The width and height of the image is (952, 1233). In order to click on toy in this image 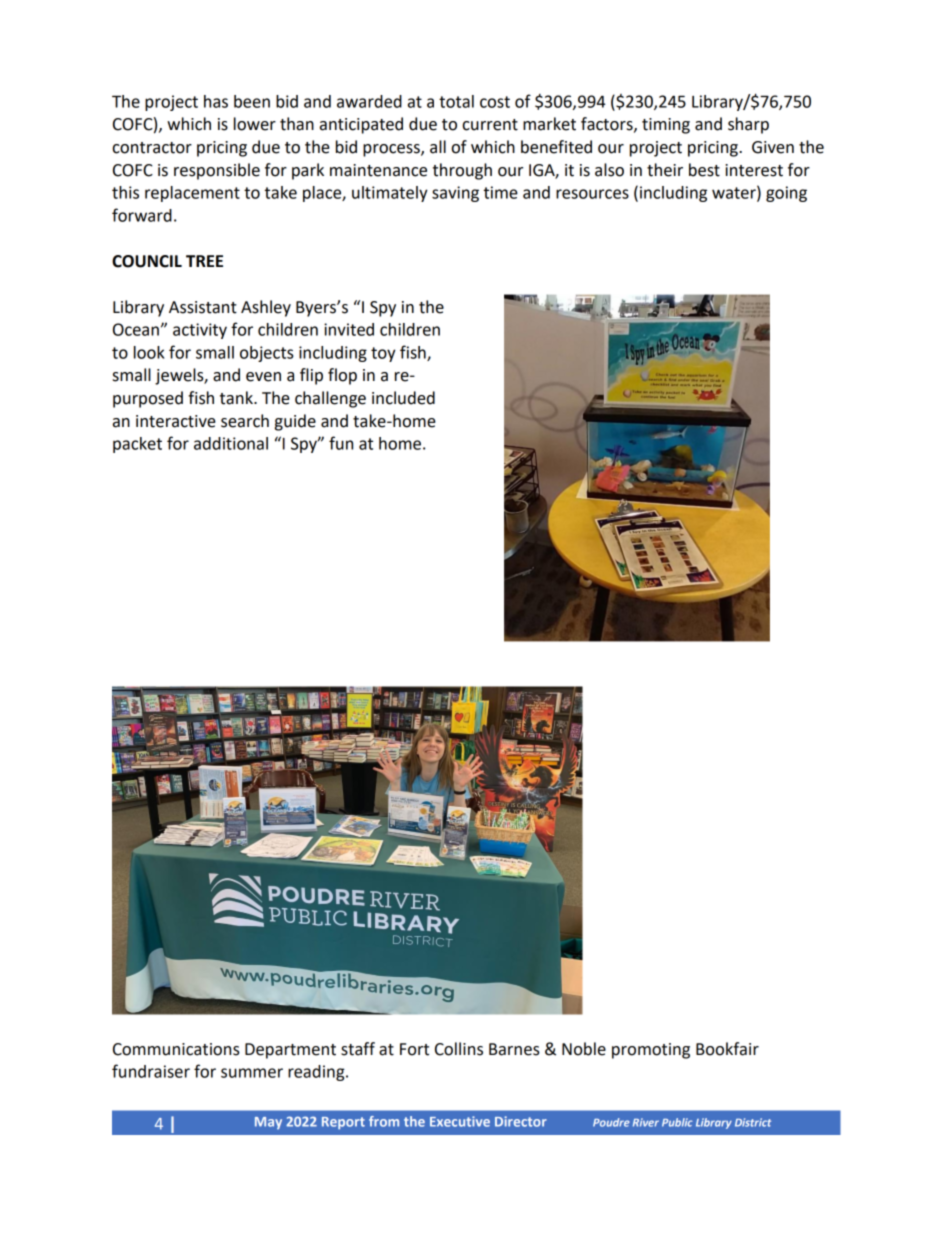, I will do `click(383, 354)`.
